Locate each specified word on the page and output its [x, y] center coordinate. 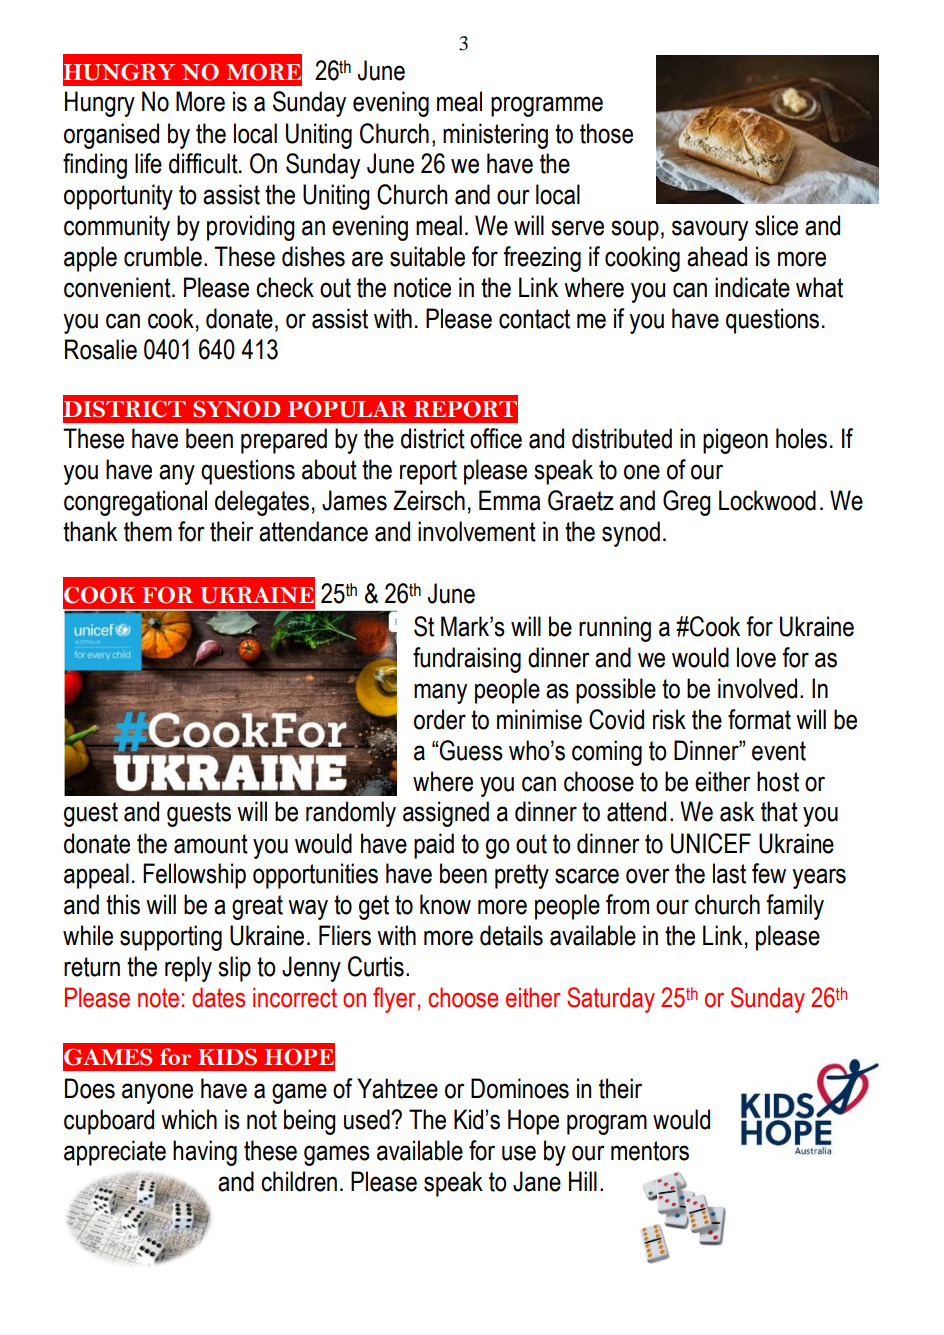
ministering [495, 136]
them [148, 531]
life [148, 163]
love [756, 657]
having [205, 1153]
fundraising [467, 660]
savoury [710, 230]
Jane [537, 1181]
